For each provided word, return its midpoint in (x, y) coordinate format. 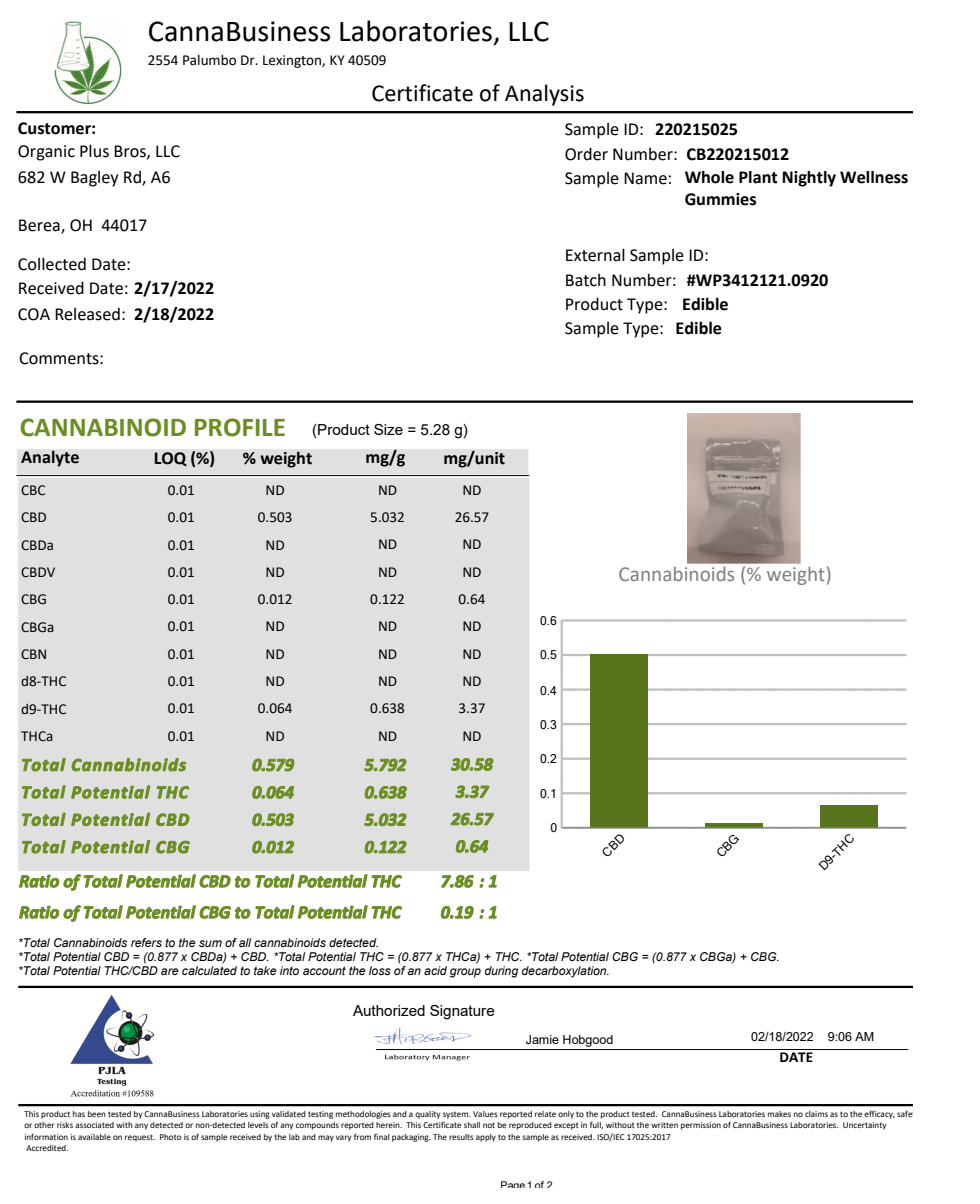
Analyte (50, 458)
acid (435, 970)
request (140, 1138)
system (457, 1115)
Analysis (544, 95)
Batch (586, 280)
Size (388, 429)
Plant (758, 177)
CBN (33, 654)
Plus (94, 151)
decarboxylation (565, 972)
